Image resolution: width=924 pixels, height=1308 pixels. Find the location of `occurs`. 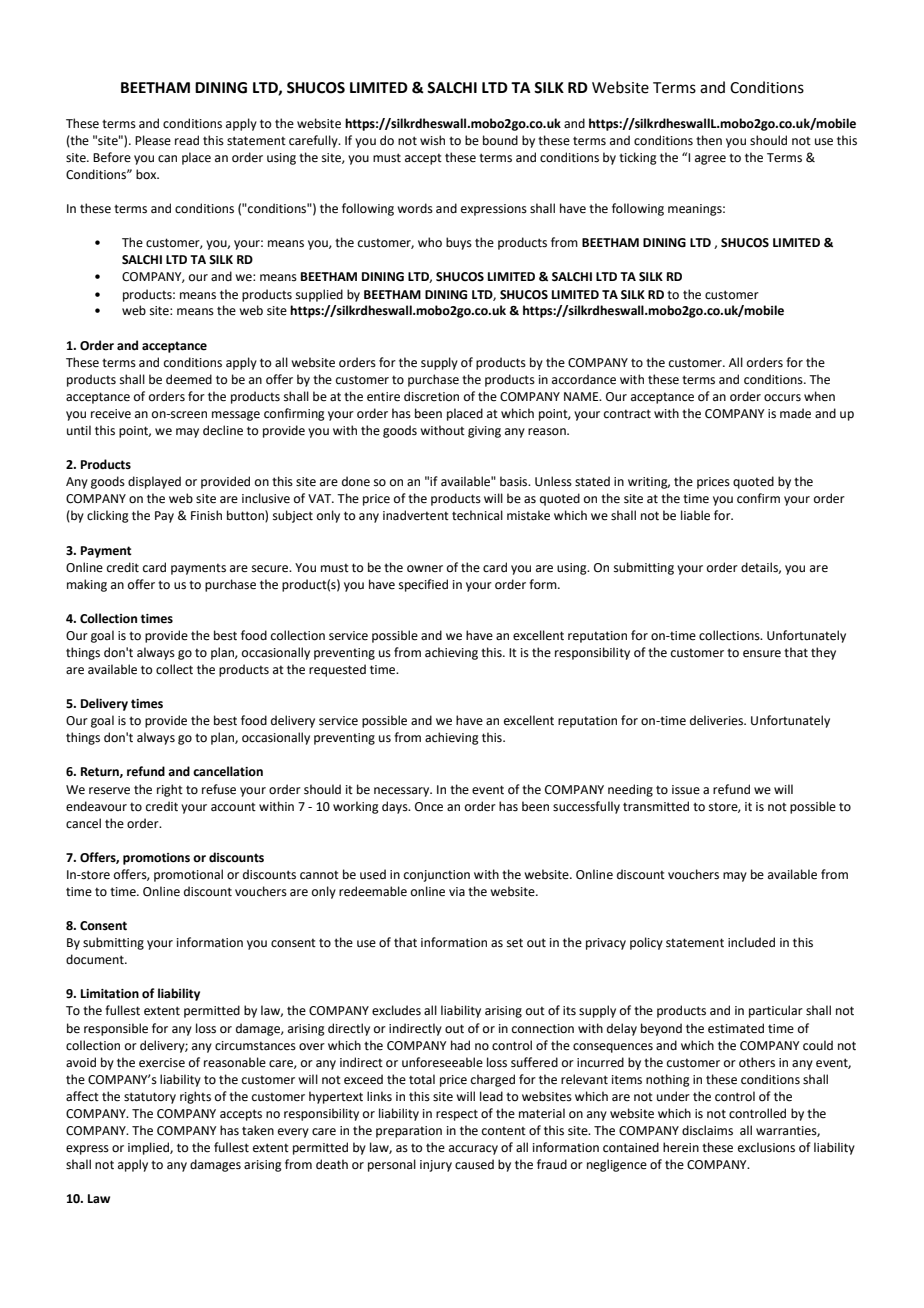

occurs is located at coordinates (782, 398).
